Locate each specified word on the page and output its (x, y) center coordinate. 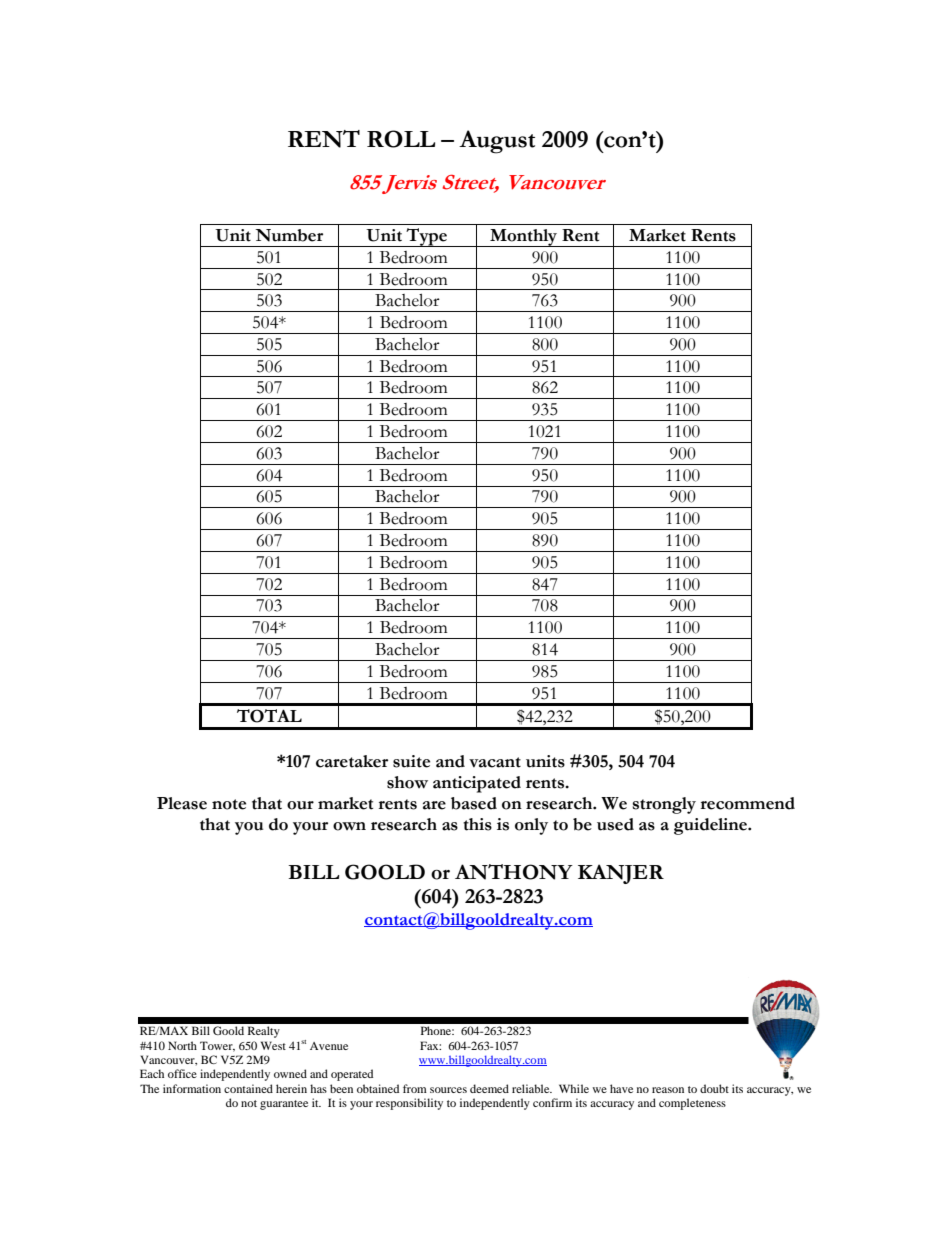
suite (411, 761)
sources (448, 1090)
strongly (664, 805)
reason (668, 1090)
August (497, 142)
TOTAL (269, 716)
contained (248, 1088)
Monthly (524, 238)
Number (289, 235)
